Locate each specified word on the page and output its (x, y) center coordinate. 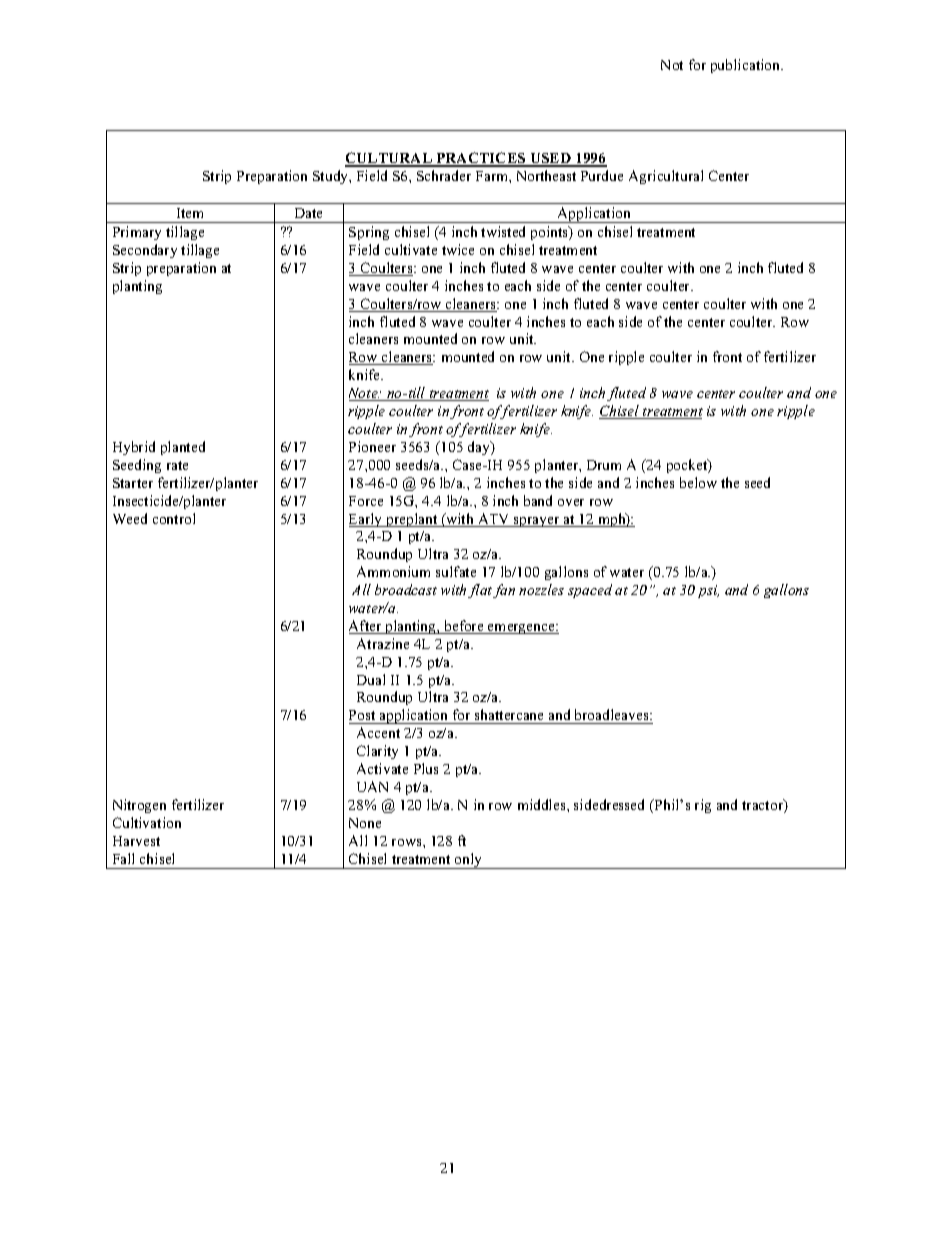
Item (190, 213)
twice (458, 249)
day (480, 448)
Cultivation (147, 822)
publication (747, 66)
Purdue (602, 175)
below (698, 482)
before (464, 627)
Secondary (145, 251)
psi (708, 591)
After (366, 627)
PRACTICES (481, 159)
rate (177, 465)
